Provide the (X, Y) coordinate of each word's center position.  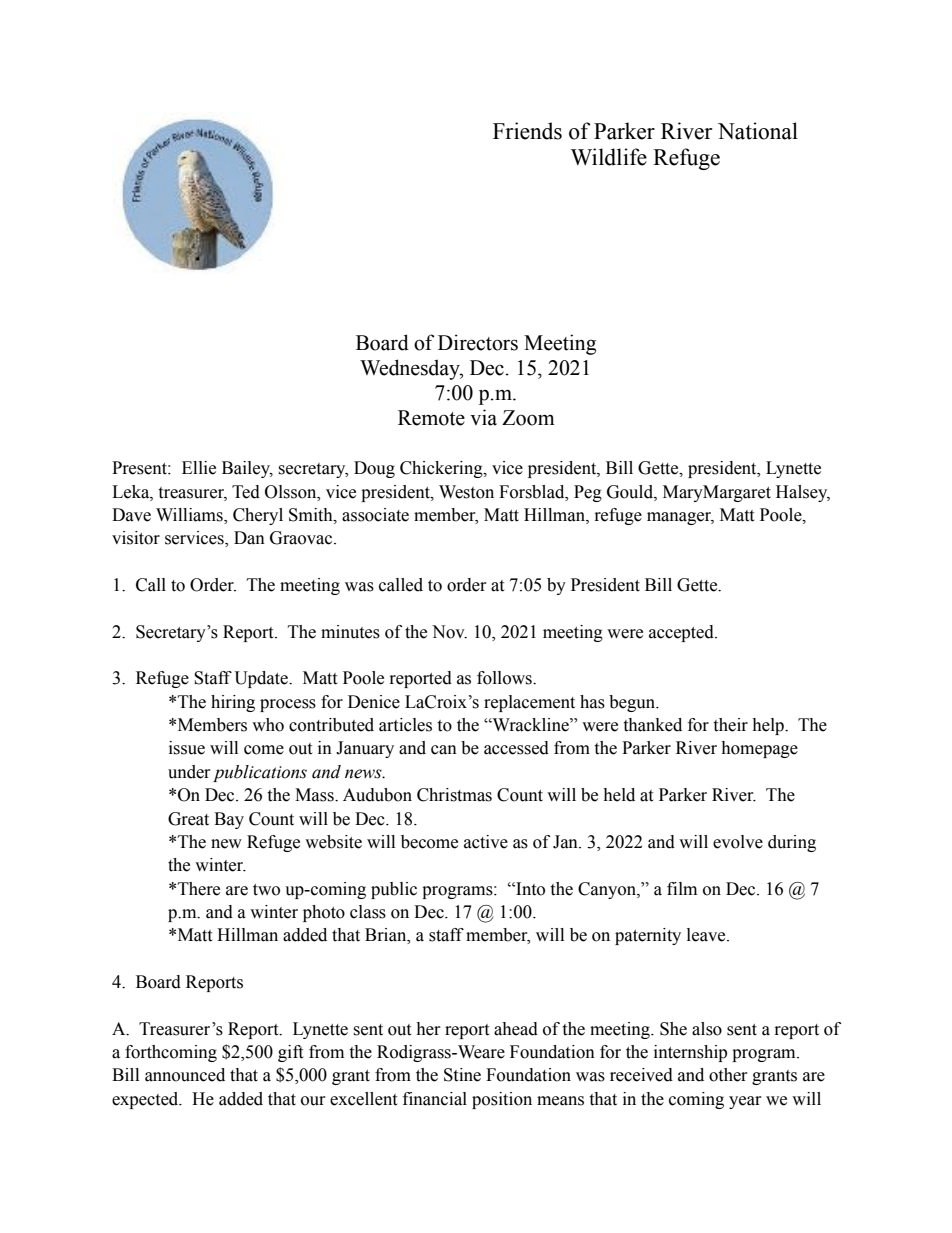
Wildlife (609, 157)
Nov (449, 632)
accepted (682, 633)
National (758, 131)
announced (185, 1075)
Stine (462, 1075)
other (728, 1075)
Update (262, 679)
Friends (527, 131)
